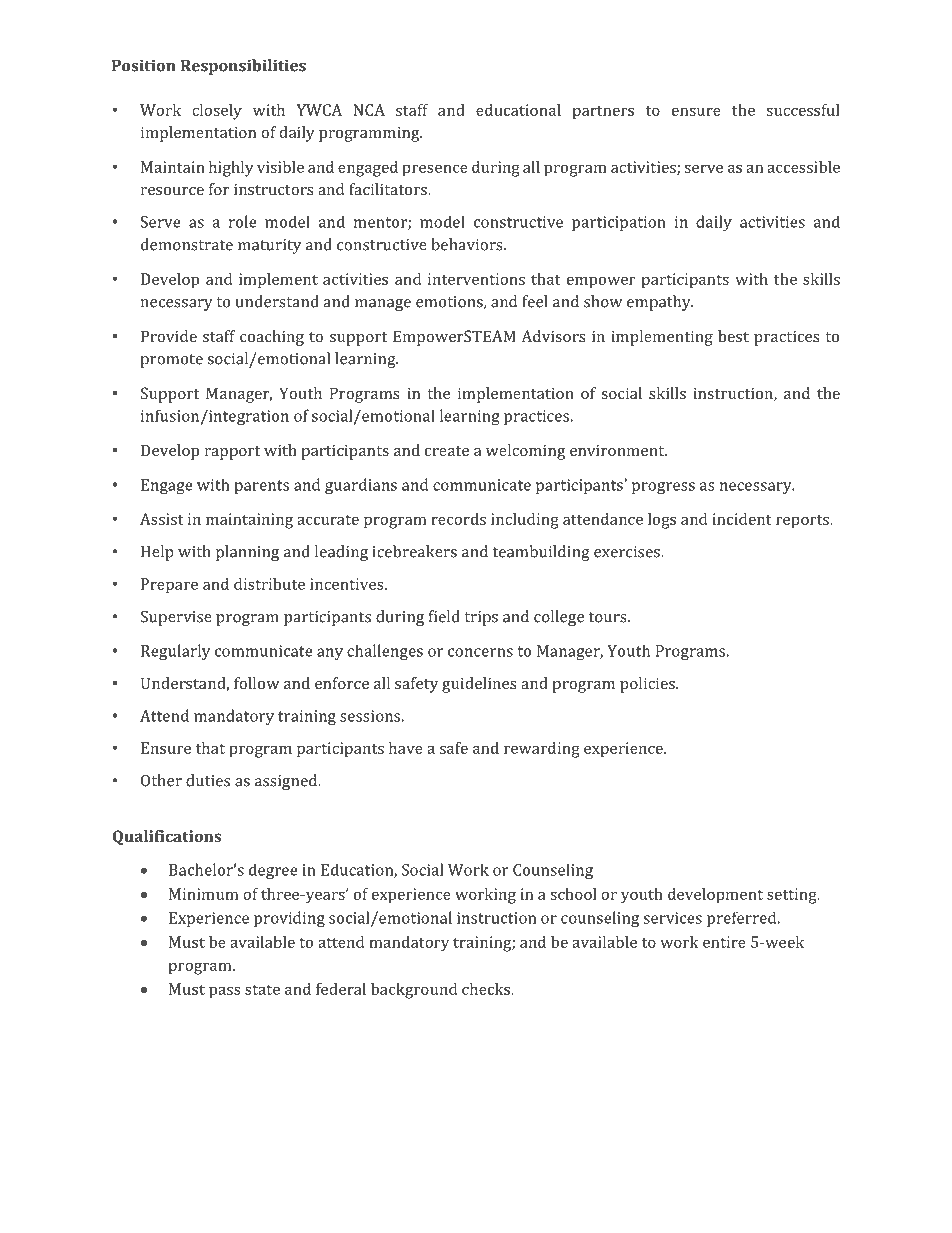 The image size is (952, 1233). What do you see at coordinates (171, 361) in the document?
I see `promote` at bounding box center [171, 361].
